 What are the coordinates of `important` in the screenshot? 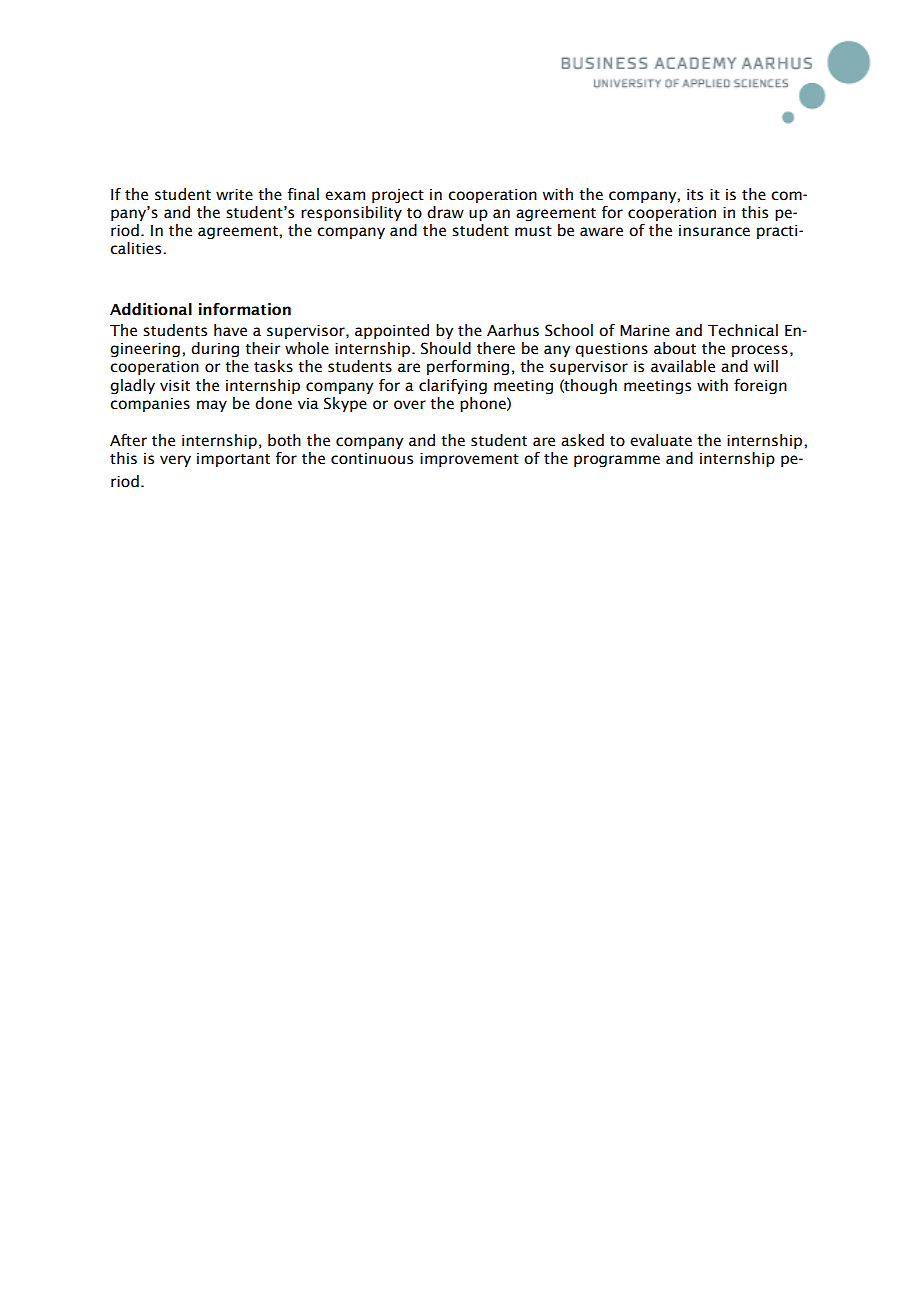 It's located at (233, 460).
